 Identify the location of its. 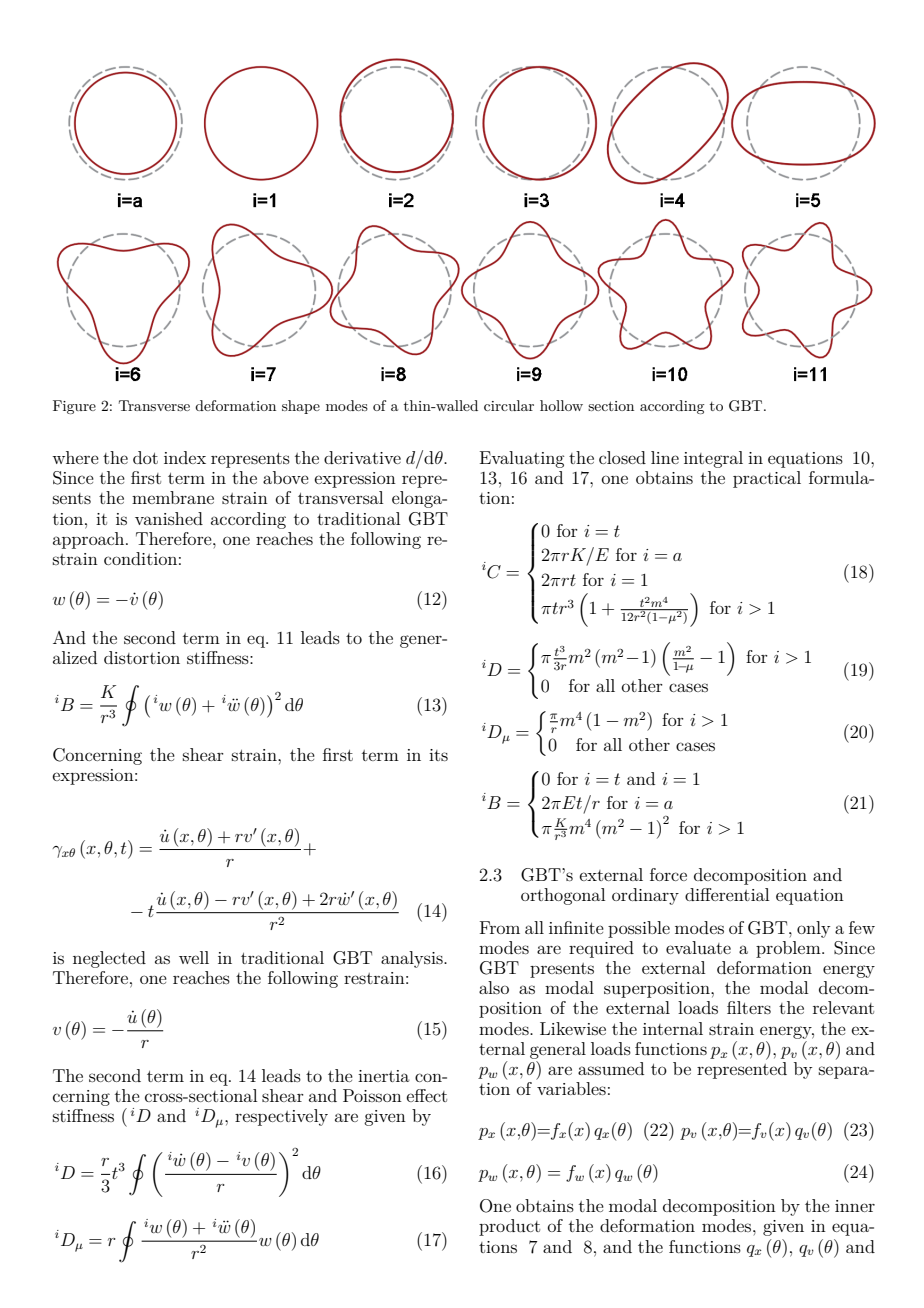
(438, 755).
